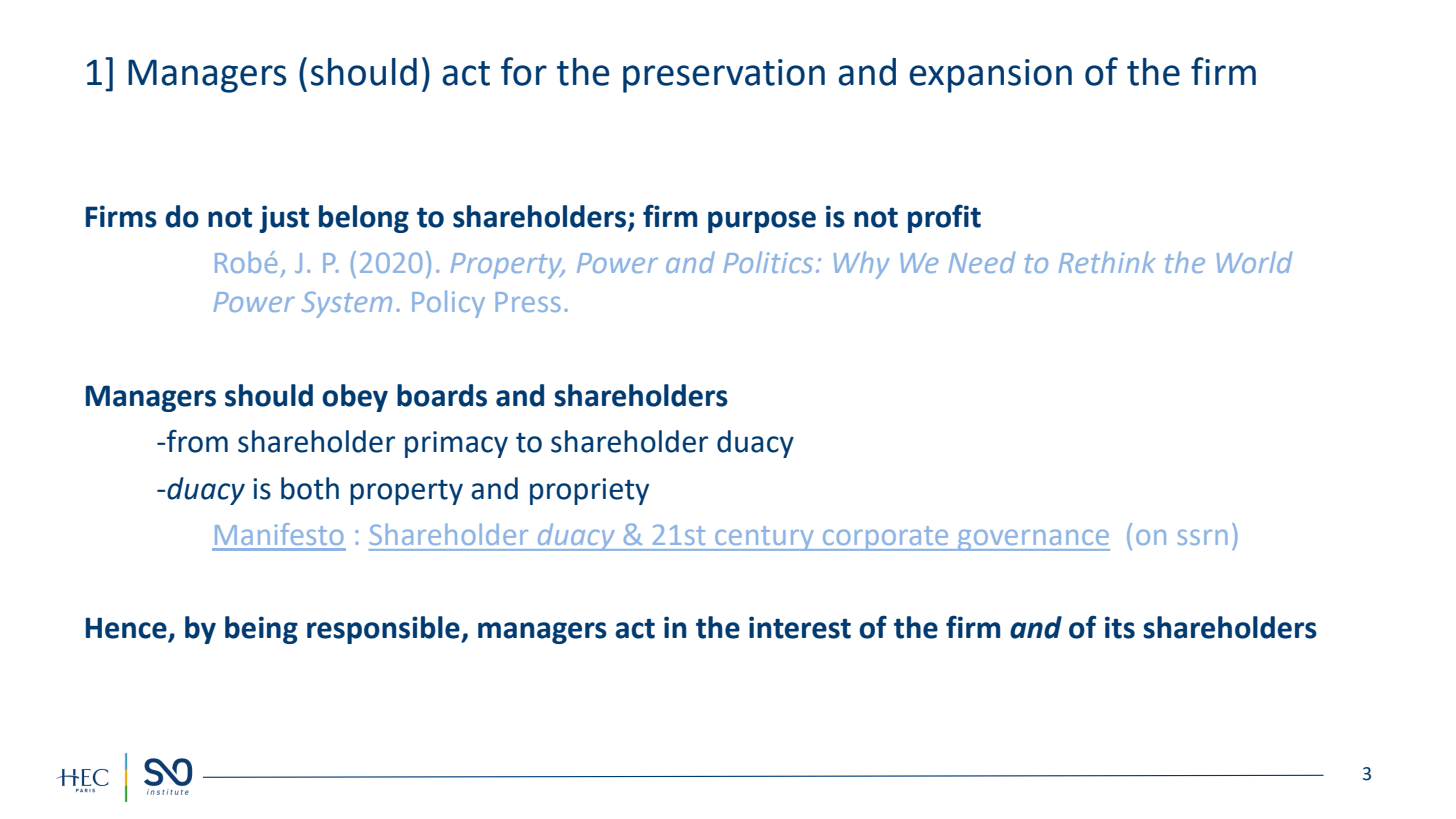 This screenshot has width=1456, height=819. What do you see at coordinates (524, 71) in the screenshot?
I see `for` at bounding box center [524, 71].
